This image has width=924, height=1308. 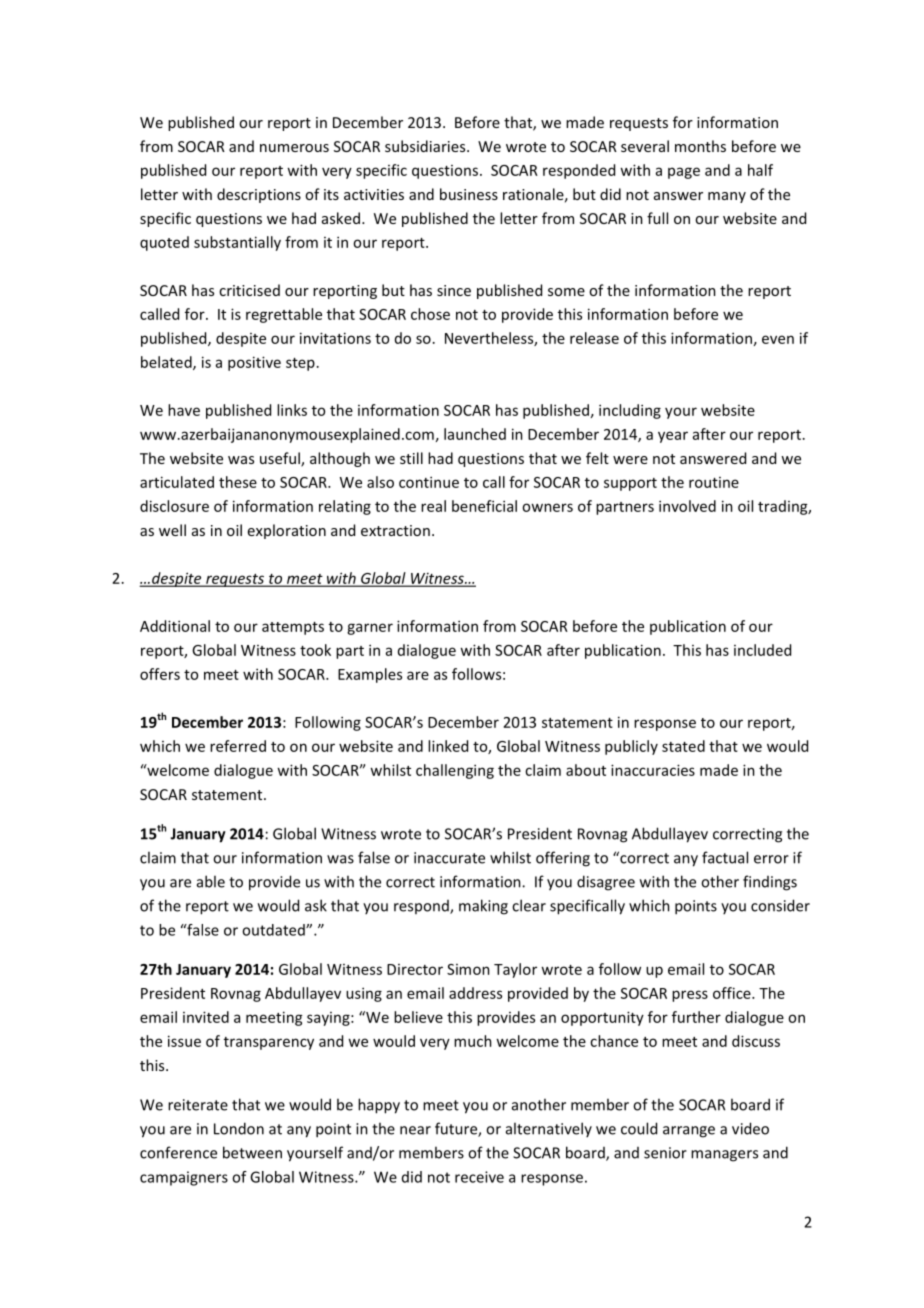 I want to click on between, so click(x=252, y=1152).
